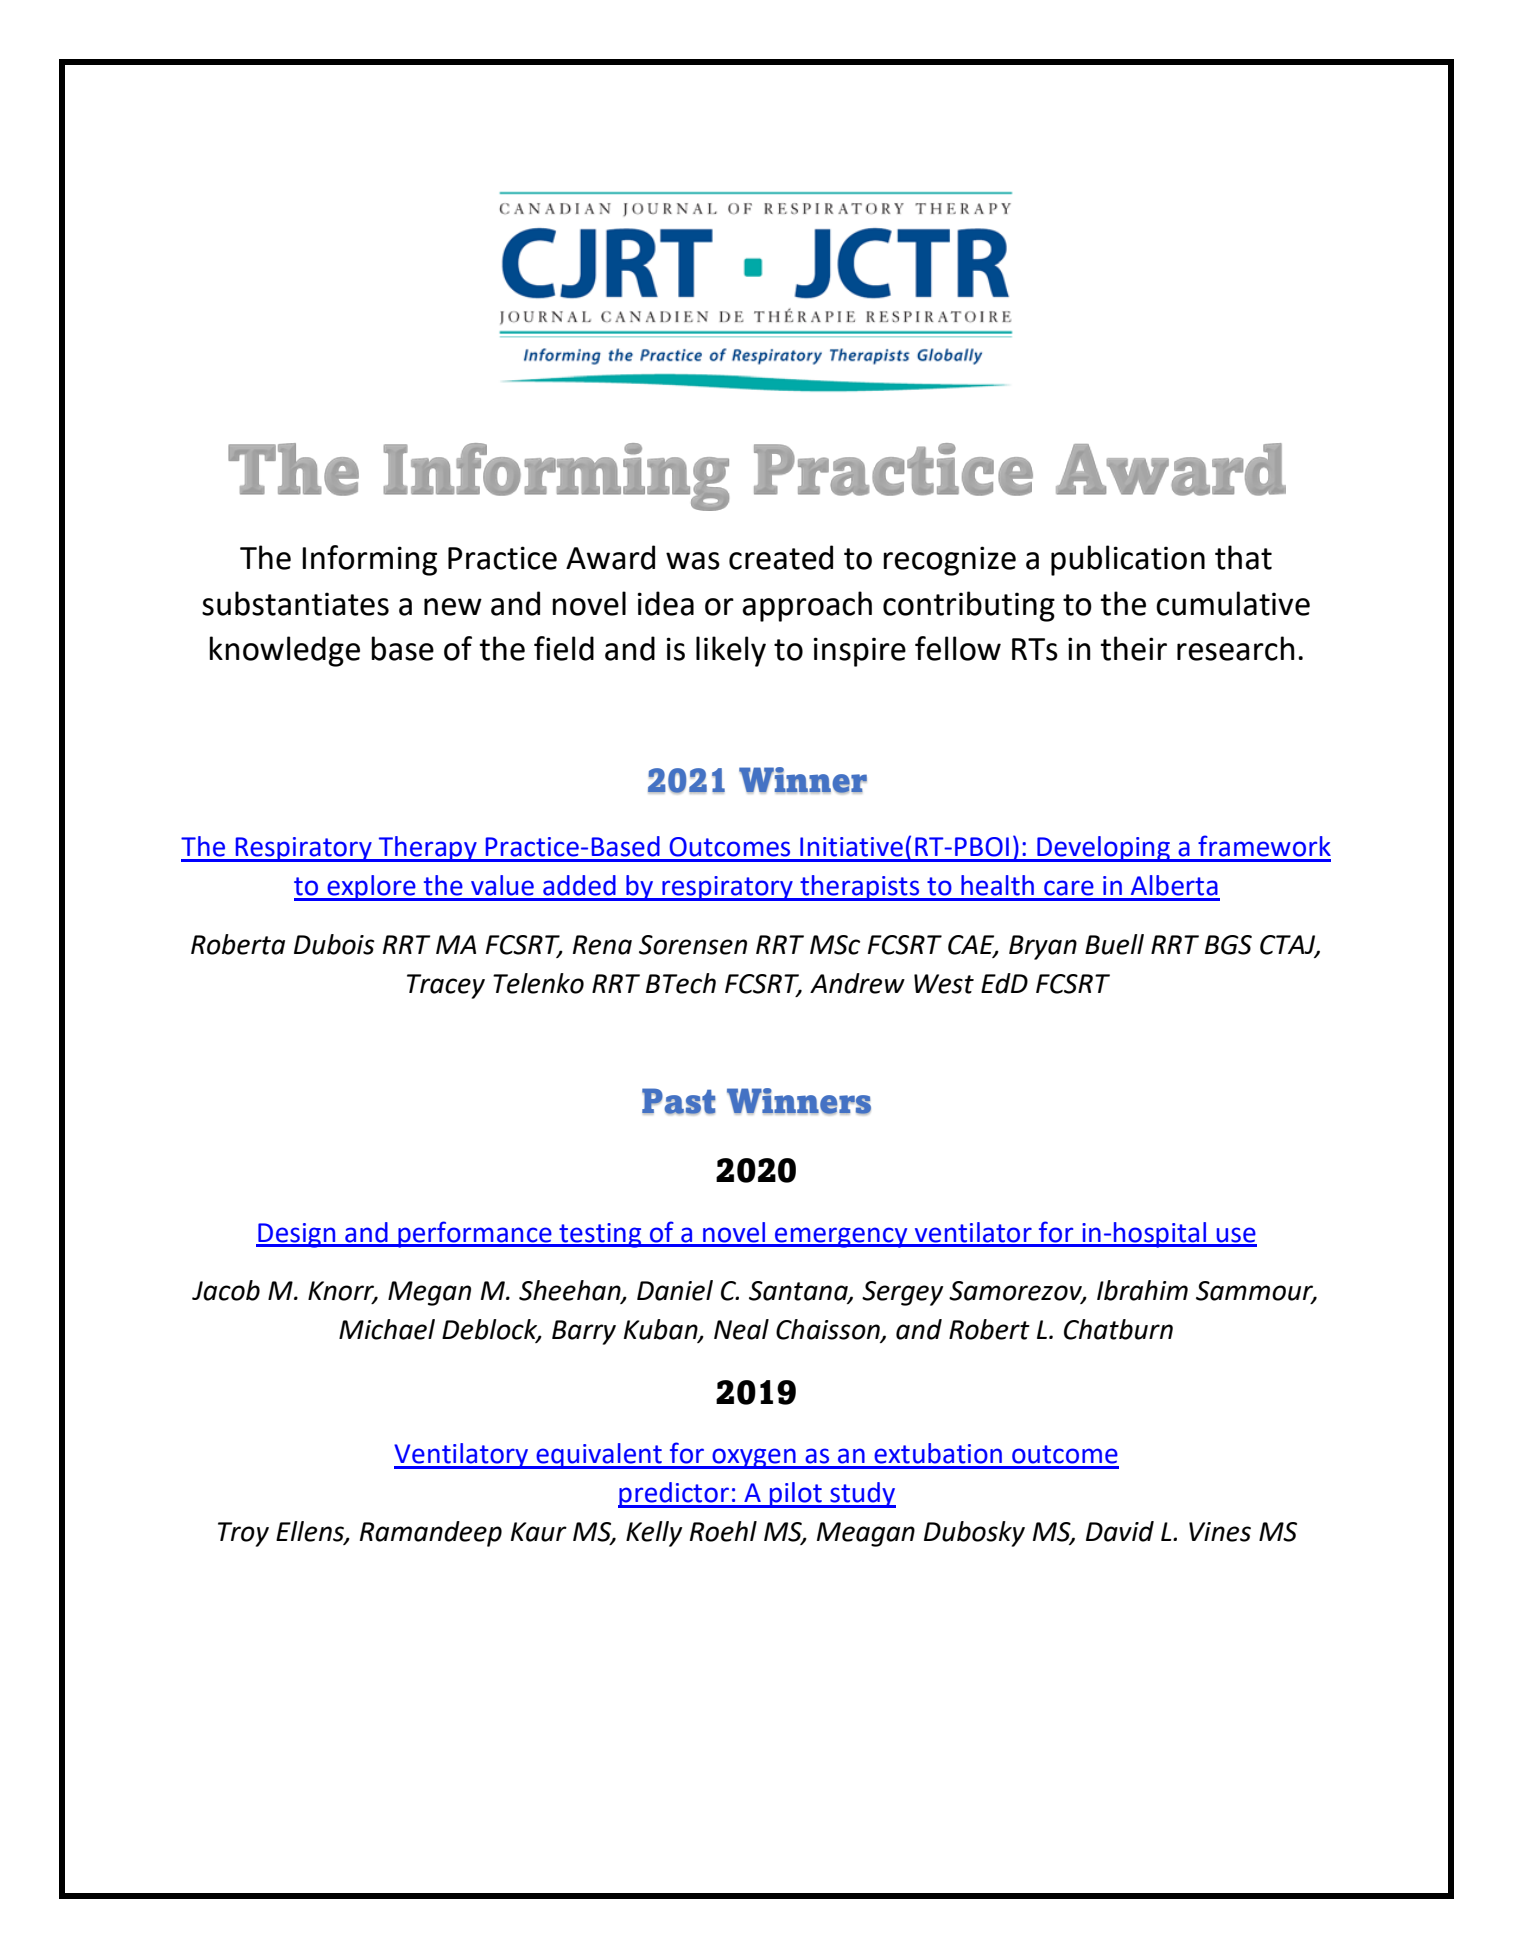  I want to click on was, so click(693, 561).
